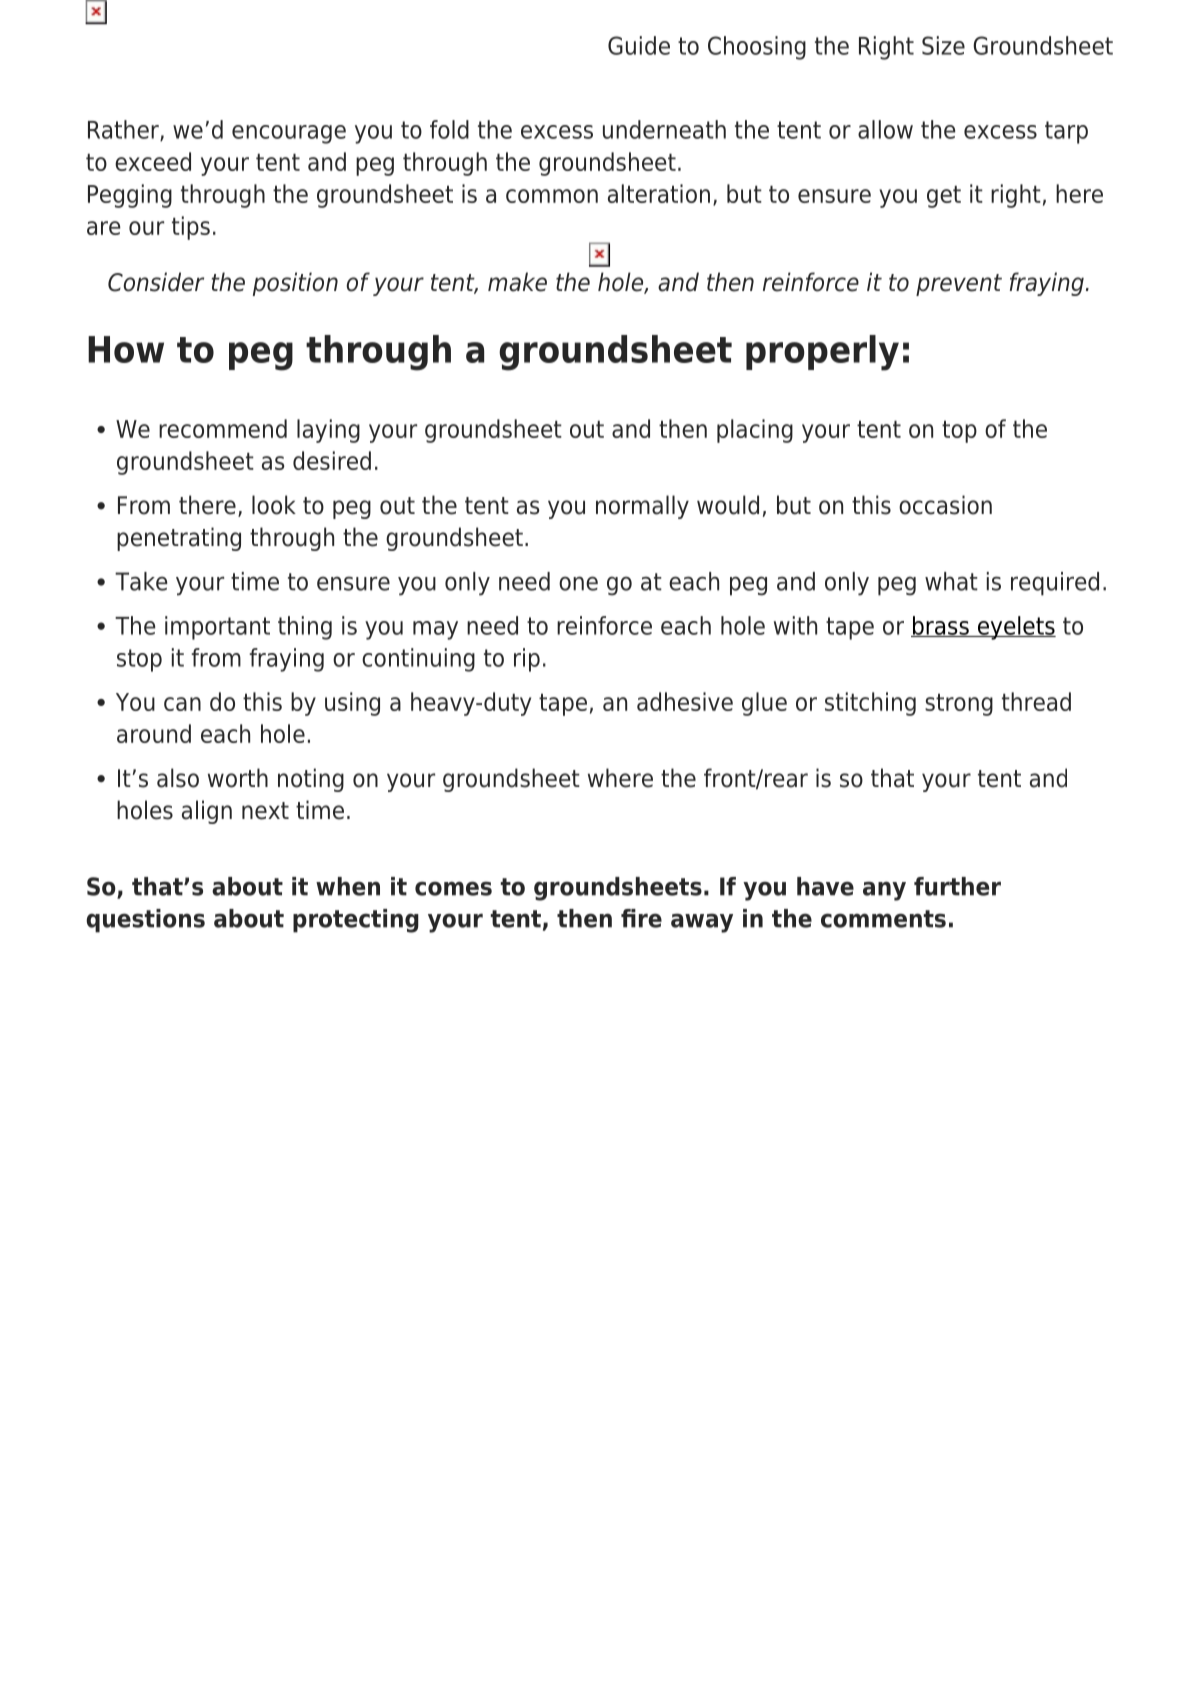 The width and height of the screenshot is (1199, 1696). Describe the element at coordinates (527, 660) in the screenshot. I see `rip` at that location.
